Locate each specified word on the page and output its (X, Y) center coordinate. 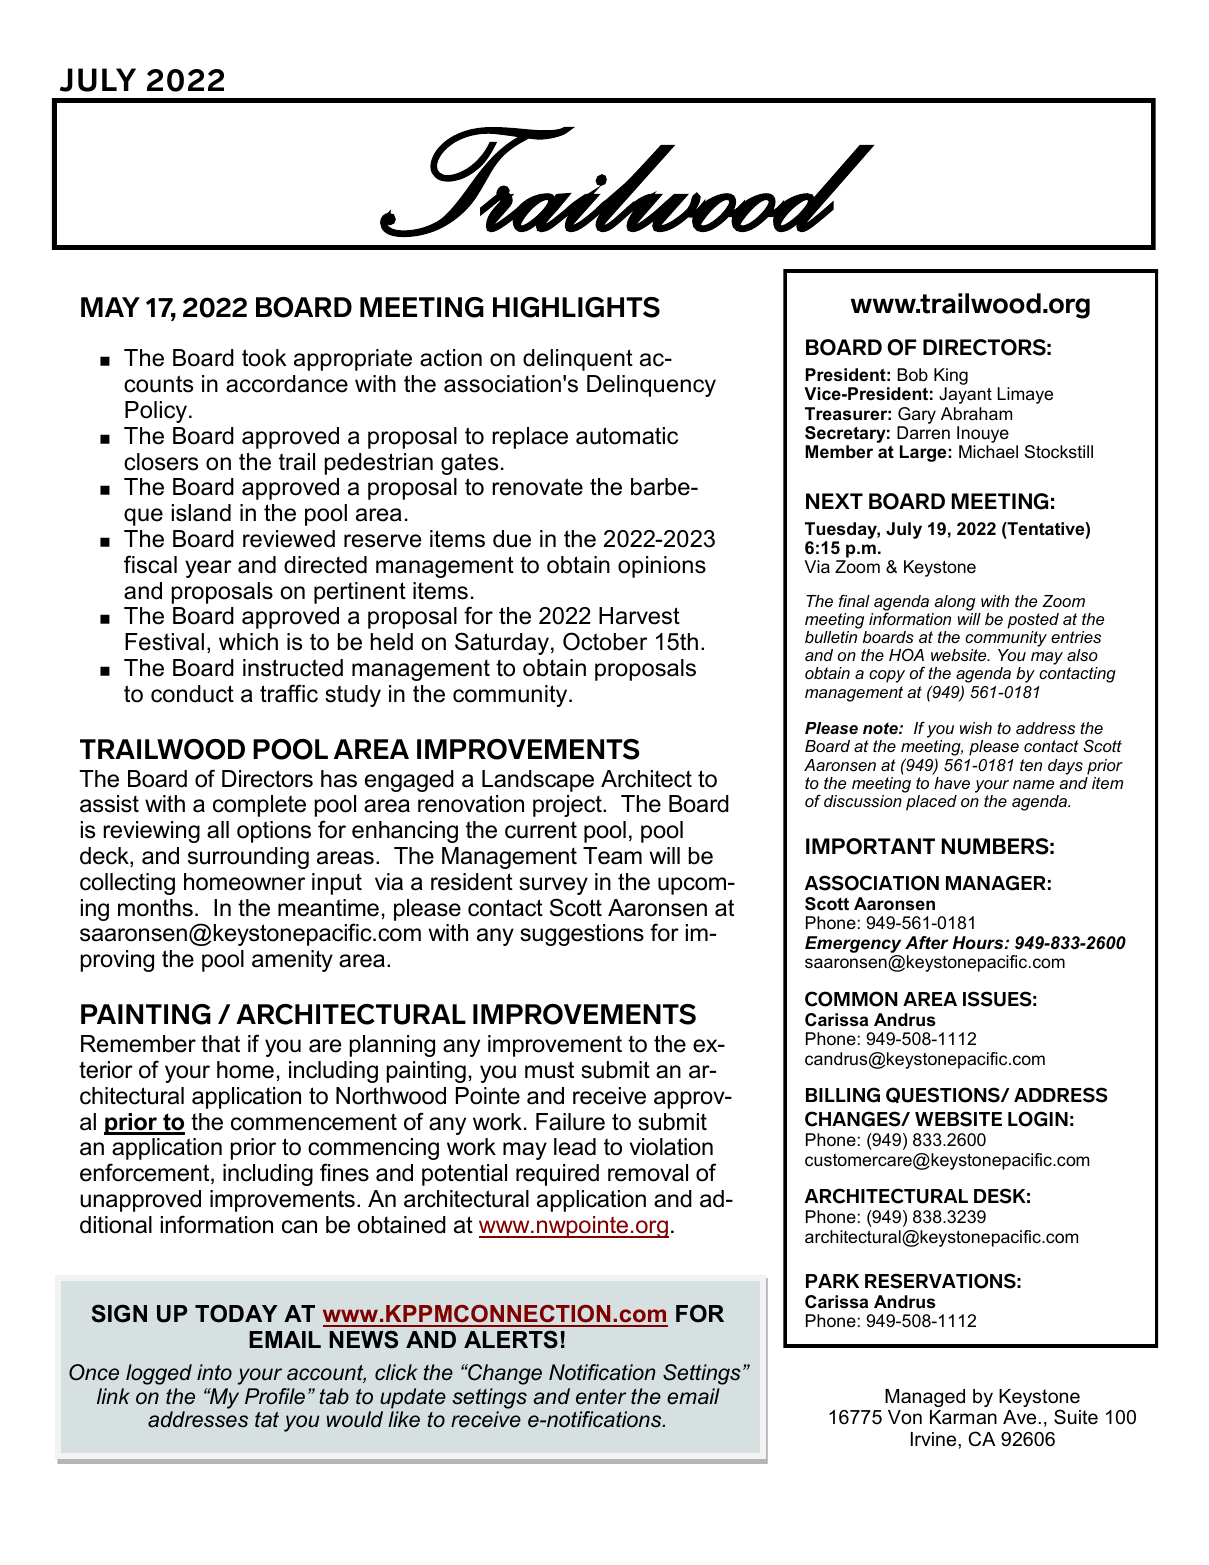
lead (575, 1147)
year (208, 569)
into (214, 1372)
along (954, 603)
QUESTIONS (944, 1095)
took (264, 358)
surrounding (248, 858)
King (951, 378)
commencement (314, 1122)
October (605, 641)
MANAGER (996, 883)
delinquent (578, 360)
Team (612, 856)
